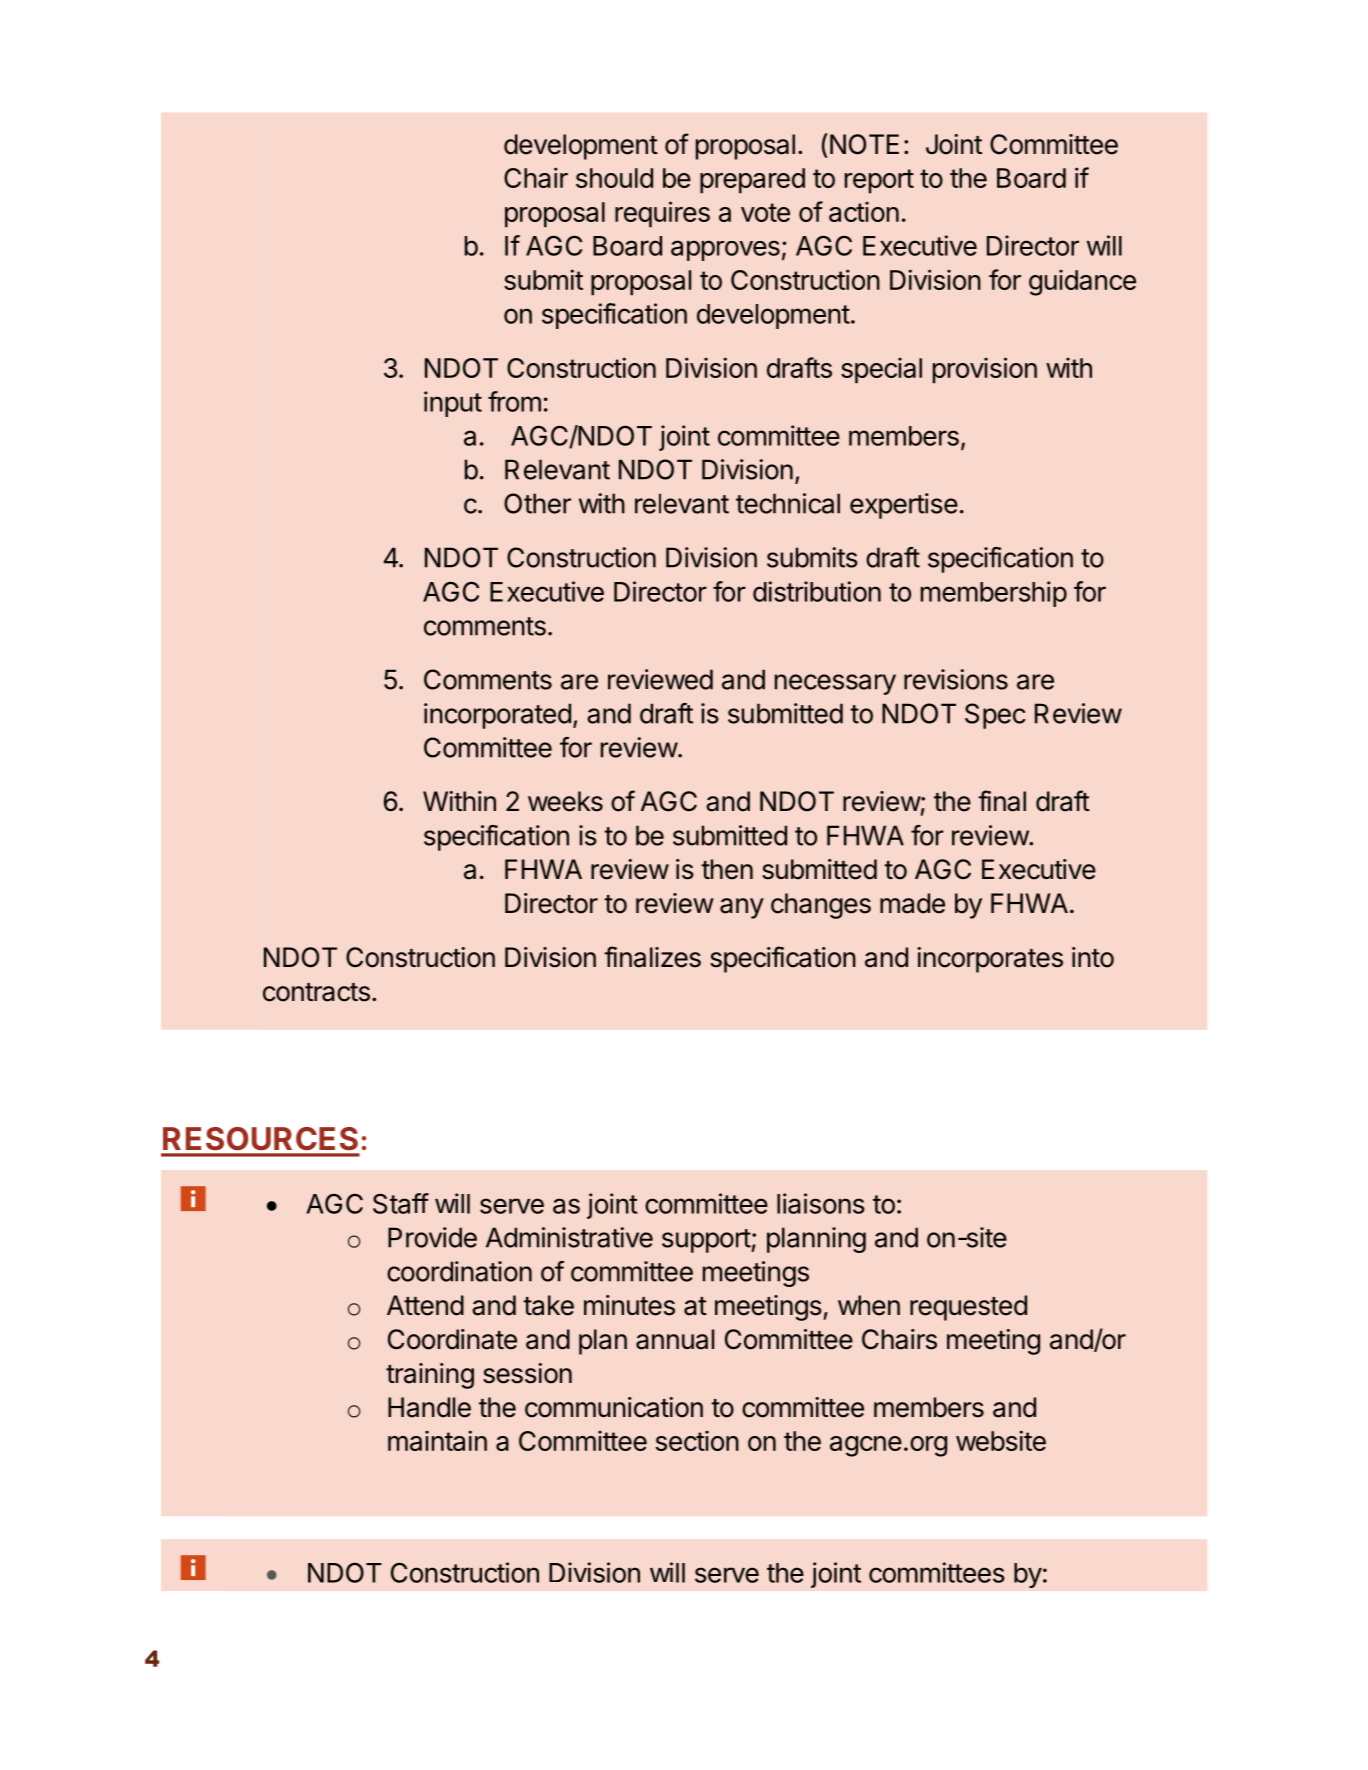 The width and height of the screenshot is (1368, 1770). I want to click on technical, so click(788, 503).
